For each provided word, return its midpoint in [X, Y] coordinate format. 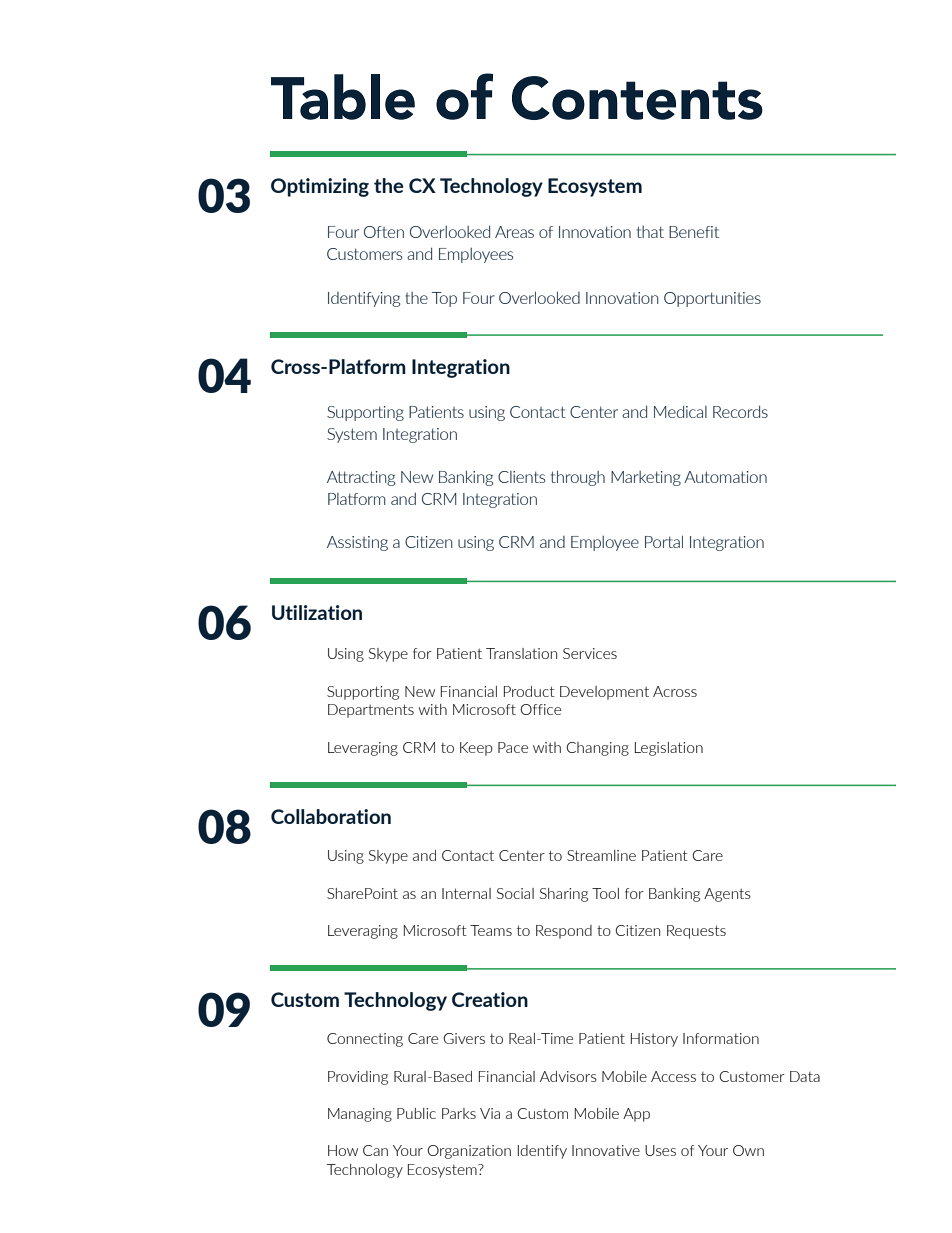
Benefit [694, 232]
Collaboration [331, 816]
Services [590, 653]
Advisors [568, 1076]
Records [740, 411]
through [578, 478]
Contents [637, 98]
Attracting [361, 478]
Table [343, 97]
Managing [360, 1115]
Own [748, 1150]
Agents [727, 895]
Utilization [317, 612]
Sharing [564, 895]
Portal [664, 541]
